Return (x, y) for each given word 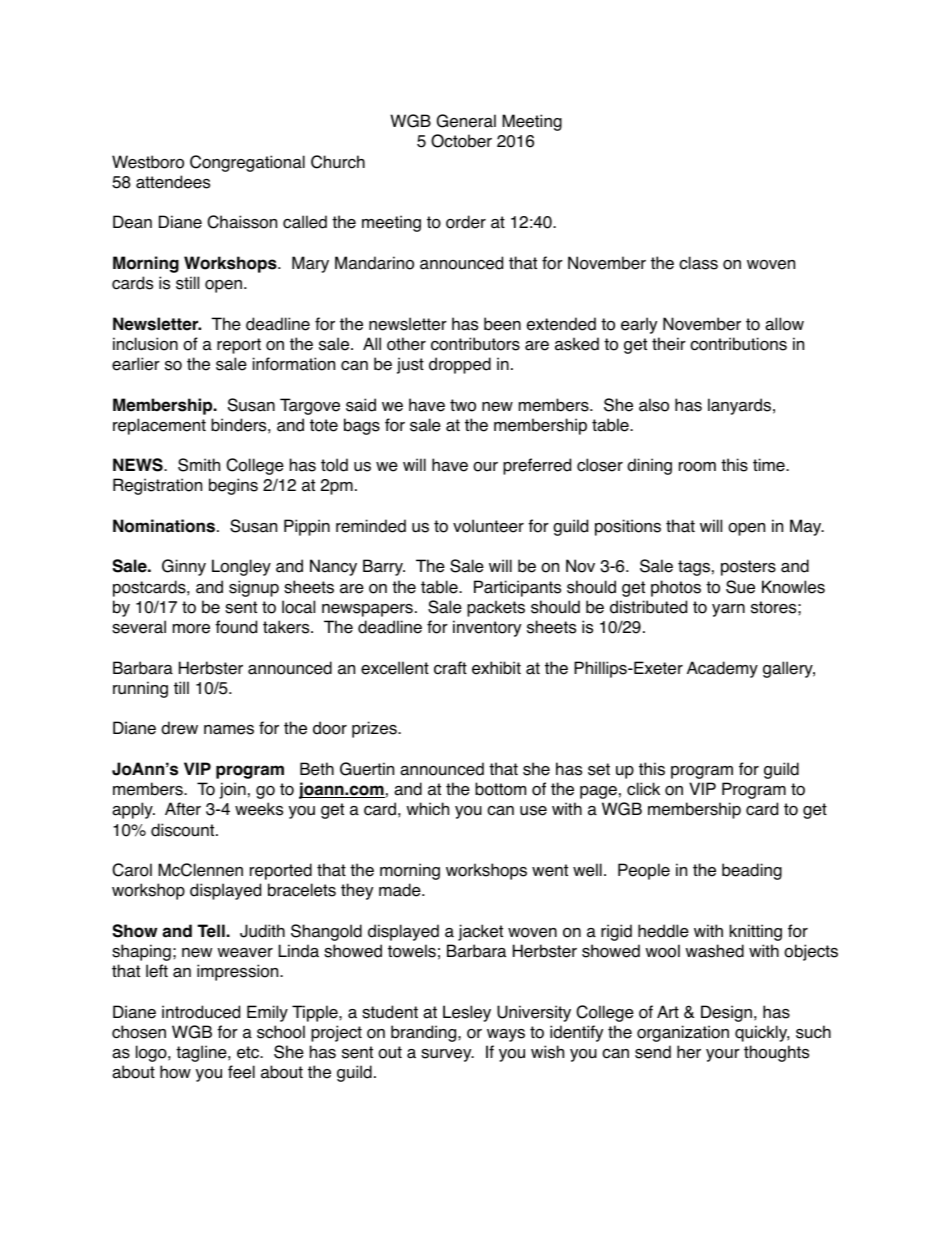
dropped (460, 365)
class (698, 263)
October (461, 141)
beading (752, 871)
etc (249, 1052)
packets (496, 608)
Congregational (247, 163)
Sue (740, 587)
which (427, 809)
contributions (738, 344)
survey (447, 1055)
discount (184, 830)
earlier (136, 364)
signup (254, 588)
